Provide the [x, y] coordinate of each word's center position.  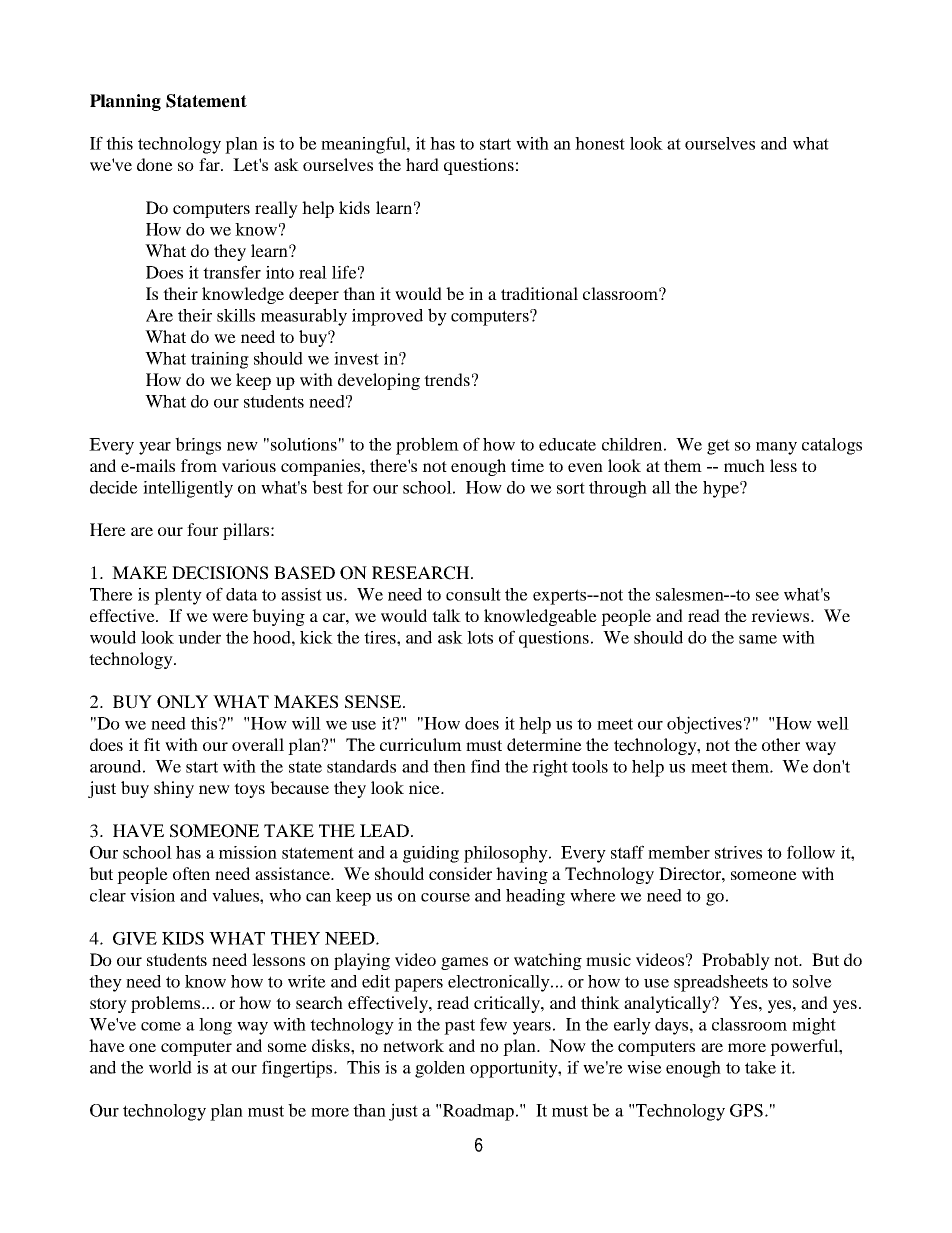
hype [722, 489]
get [718, 447]
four [202, 529]
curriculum [421, 744]
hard [422, 164]
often [191, 873]
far [210, 164]
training [220, 360]
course [445, 897]
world [170, 1067]
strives [738, 852]
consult [473, 594]
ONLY [182, 702]
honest [600, 143]
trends [447, 379]
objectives [704, 725]
